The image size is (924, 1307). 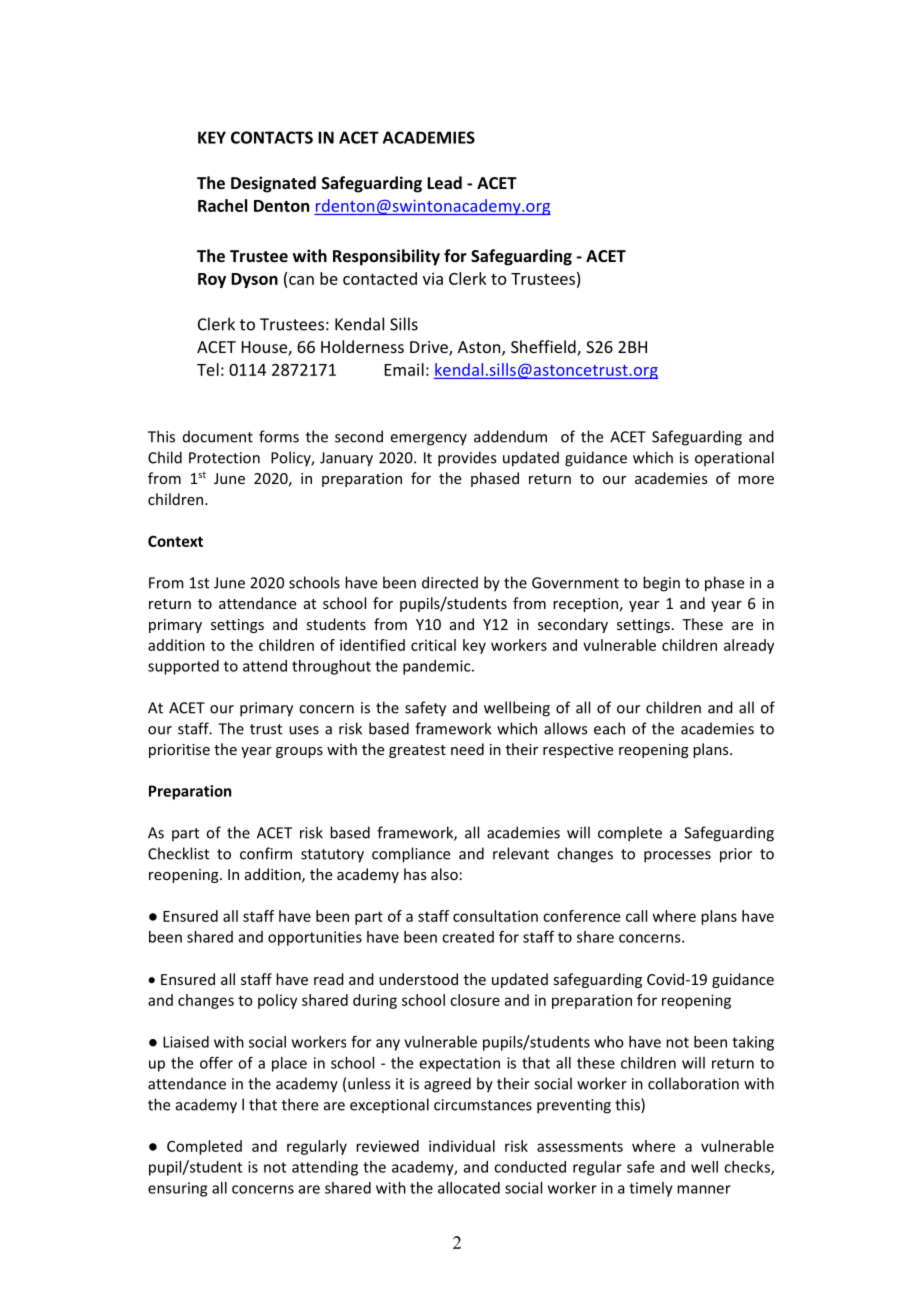 I want to click on supported, so click(x=183, y=667).
